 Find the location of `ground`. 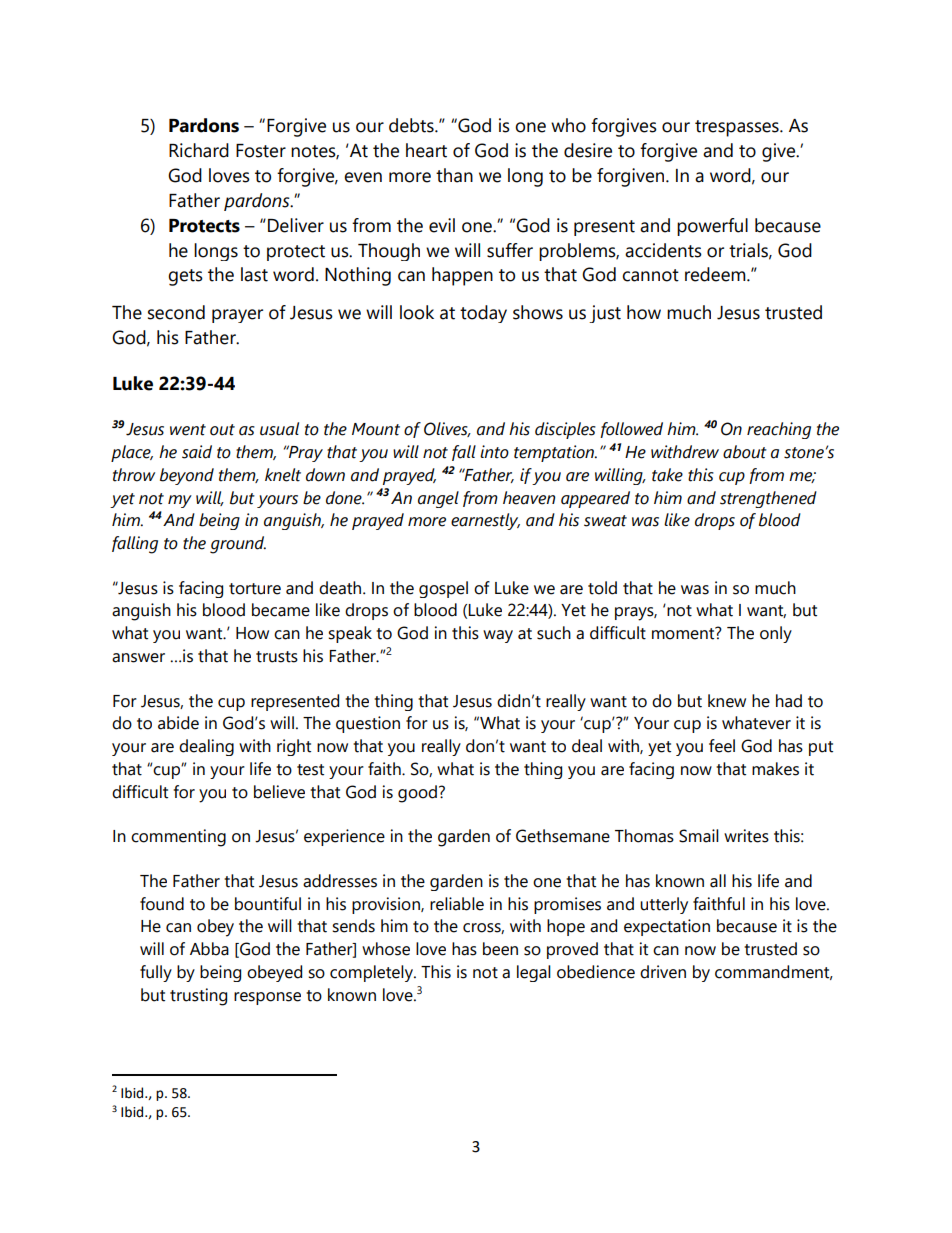

ground is located at coordinates (238, 545).
